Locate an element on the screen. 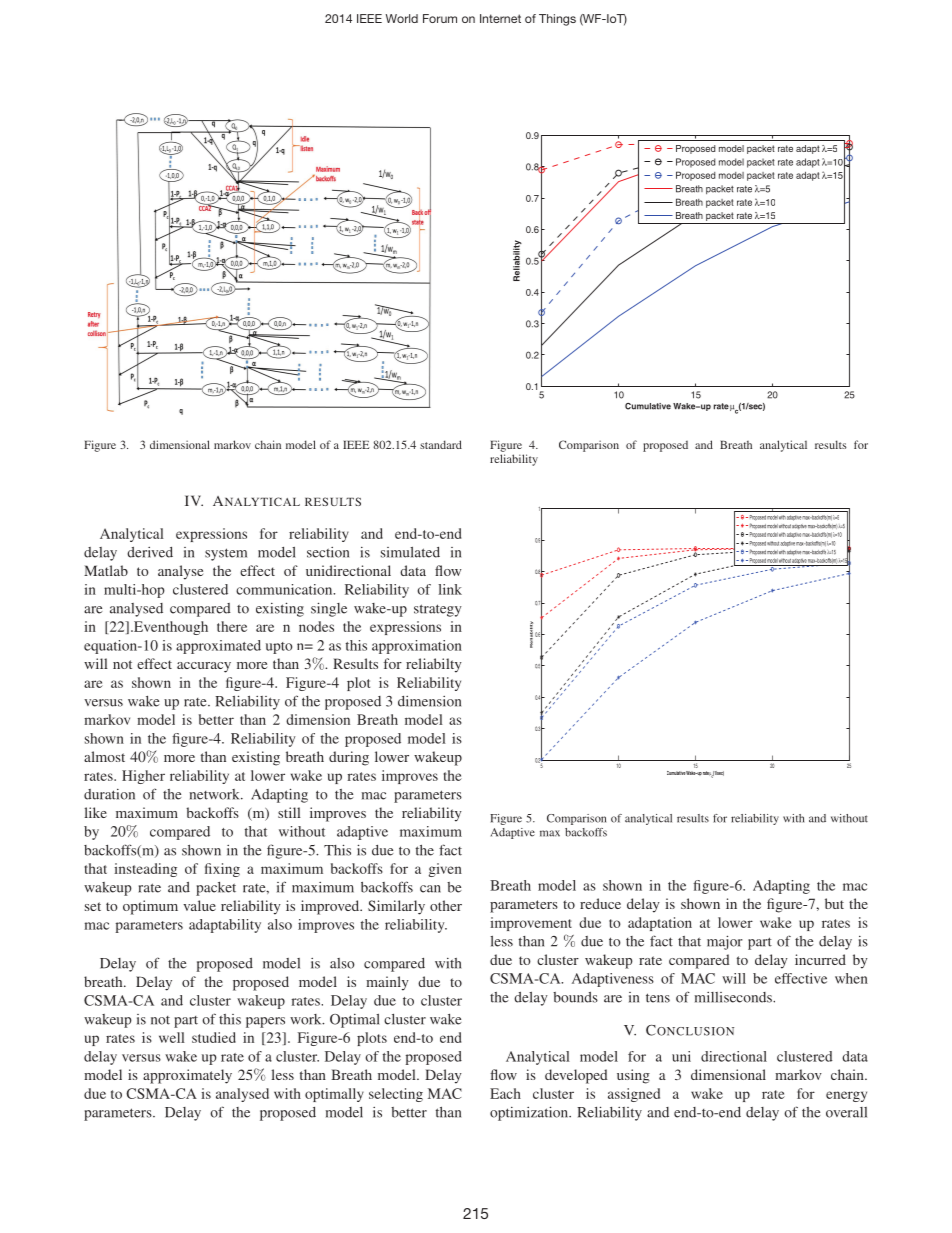 This screenshot has width=952, height=1233. Internet is located at coordinates (500, 18).
